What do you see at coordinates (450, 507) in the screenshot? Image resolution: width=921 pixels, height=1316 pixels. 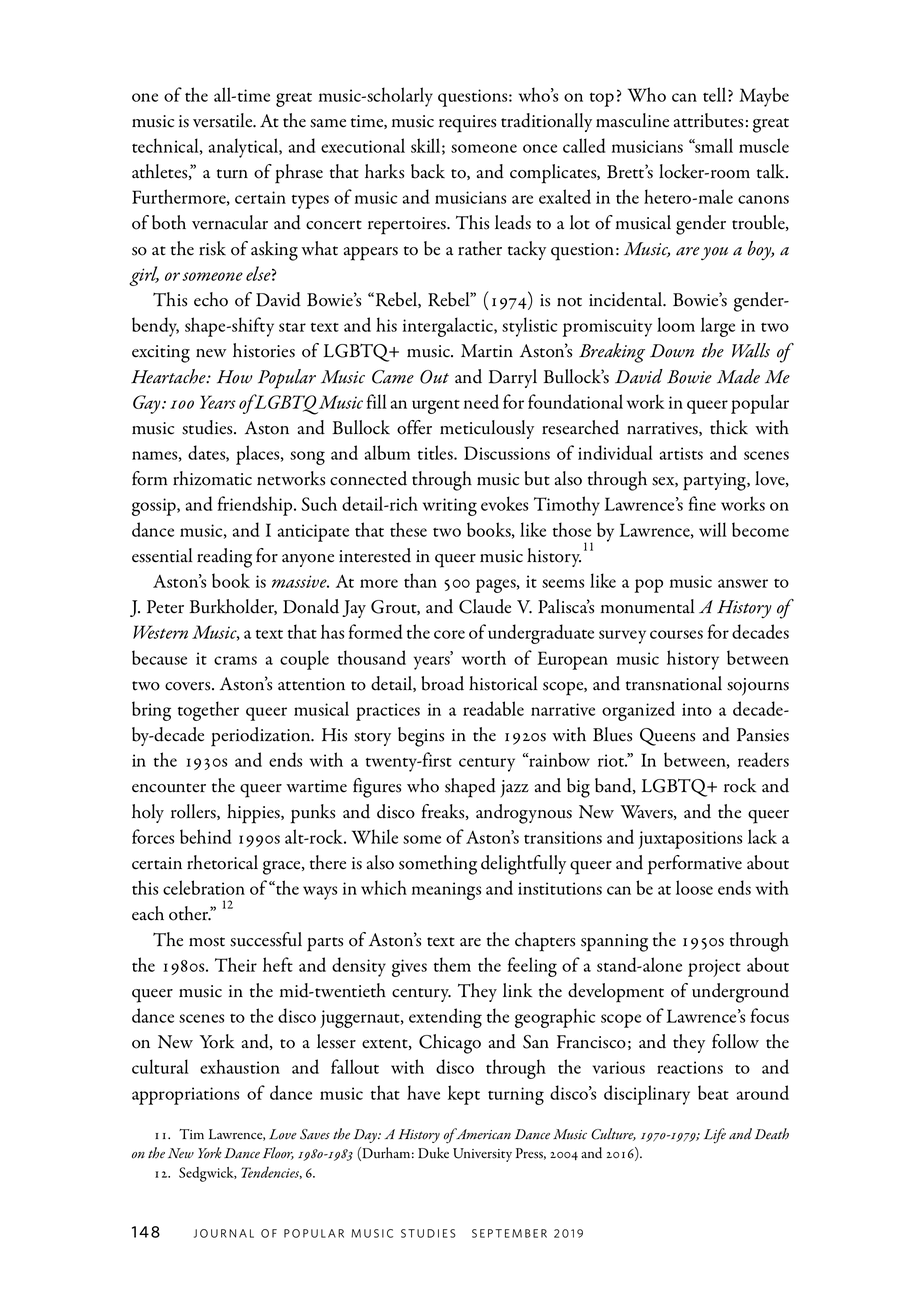 I see `writing` at bounding box center [450, 507].
